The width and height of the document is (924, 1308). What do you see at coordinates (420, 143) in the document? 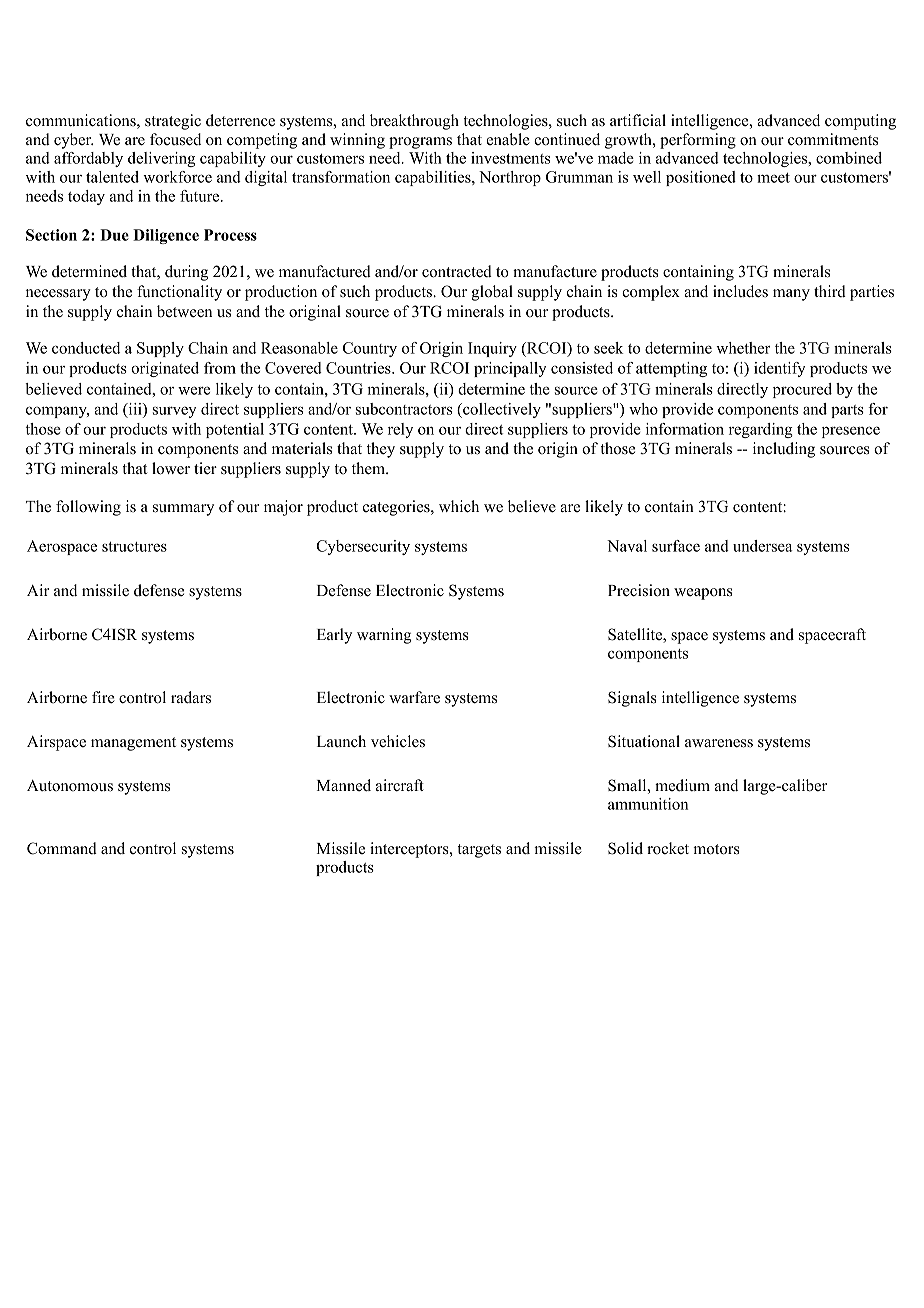
I see `programs` at bounding box center [420, 143].
